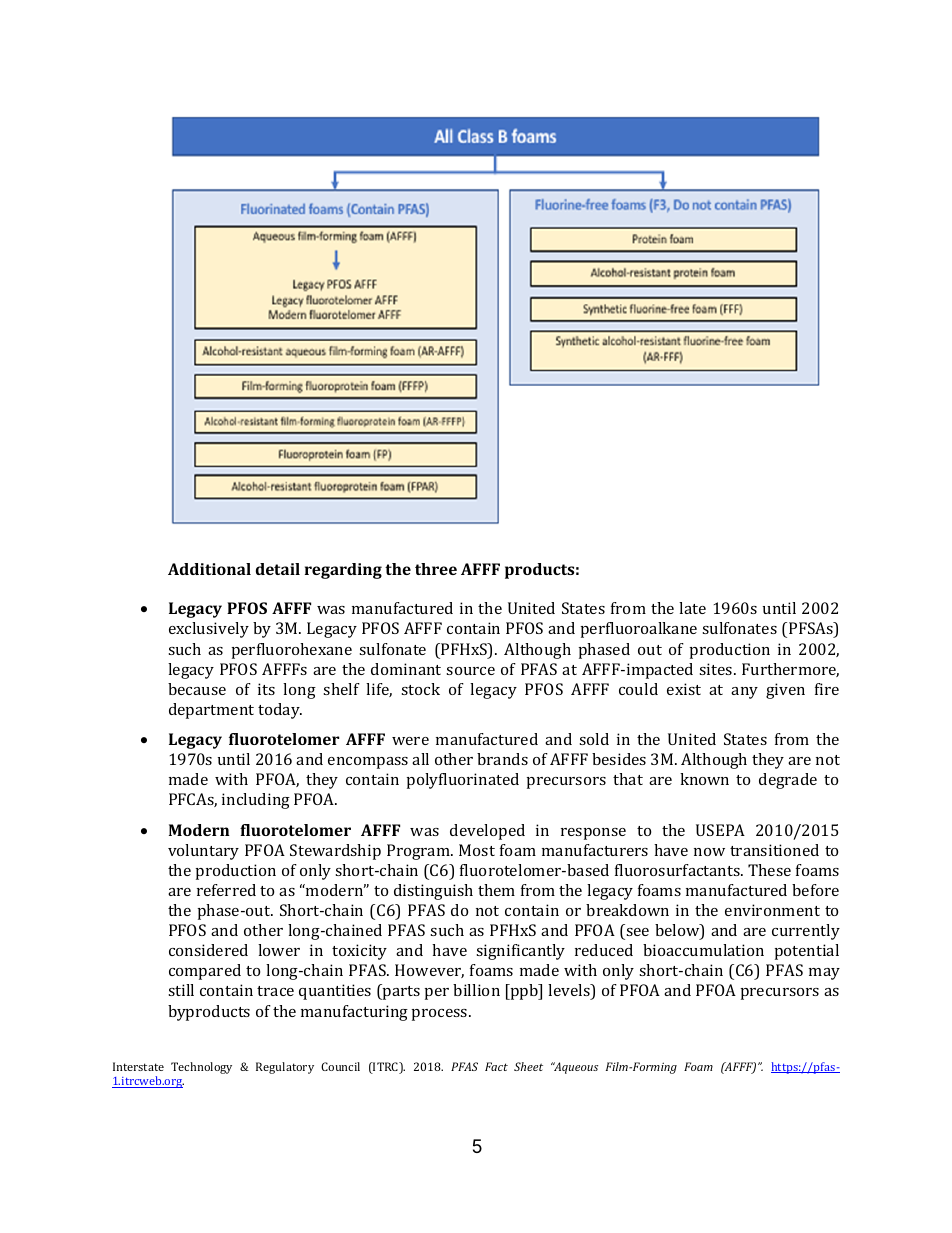  Describe the element at coordinates (209, 569) in the document. I see `Additional` at that location.
